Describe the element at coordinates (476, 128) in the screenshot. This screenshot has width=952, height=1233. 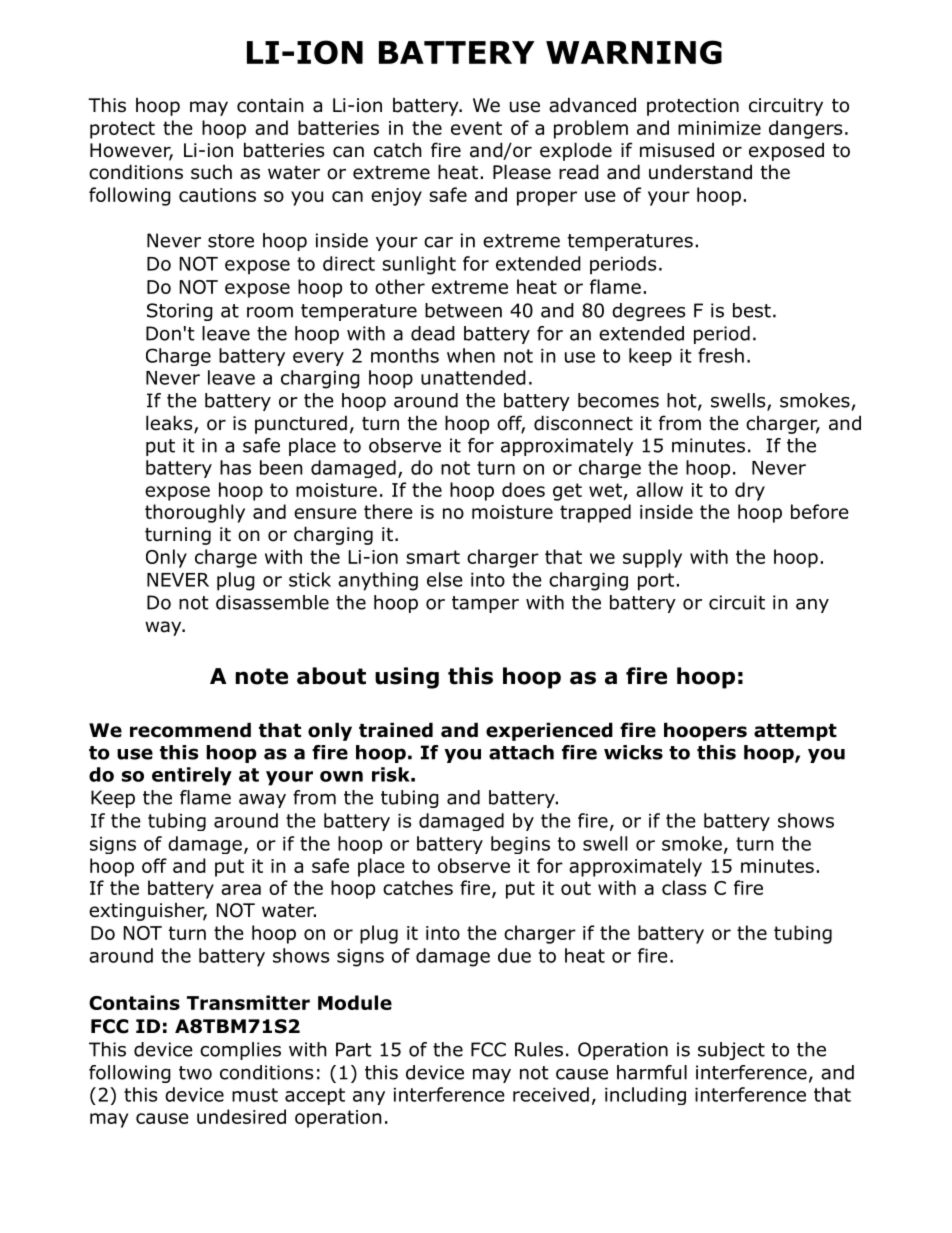
I see `event` at that location.
